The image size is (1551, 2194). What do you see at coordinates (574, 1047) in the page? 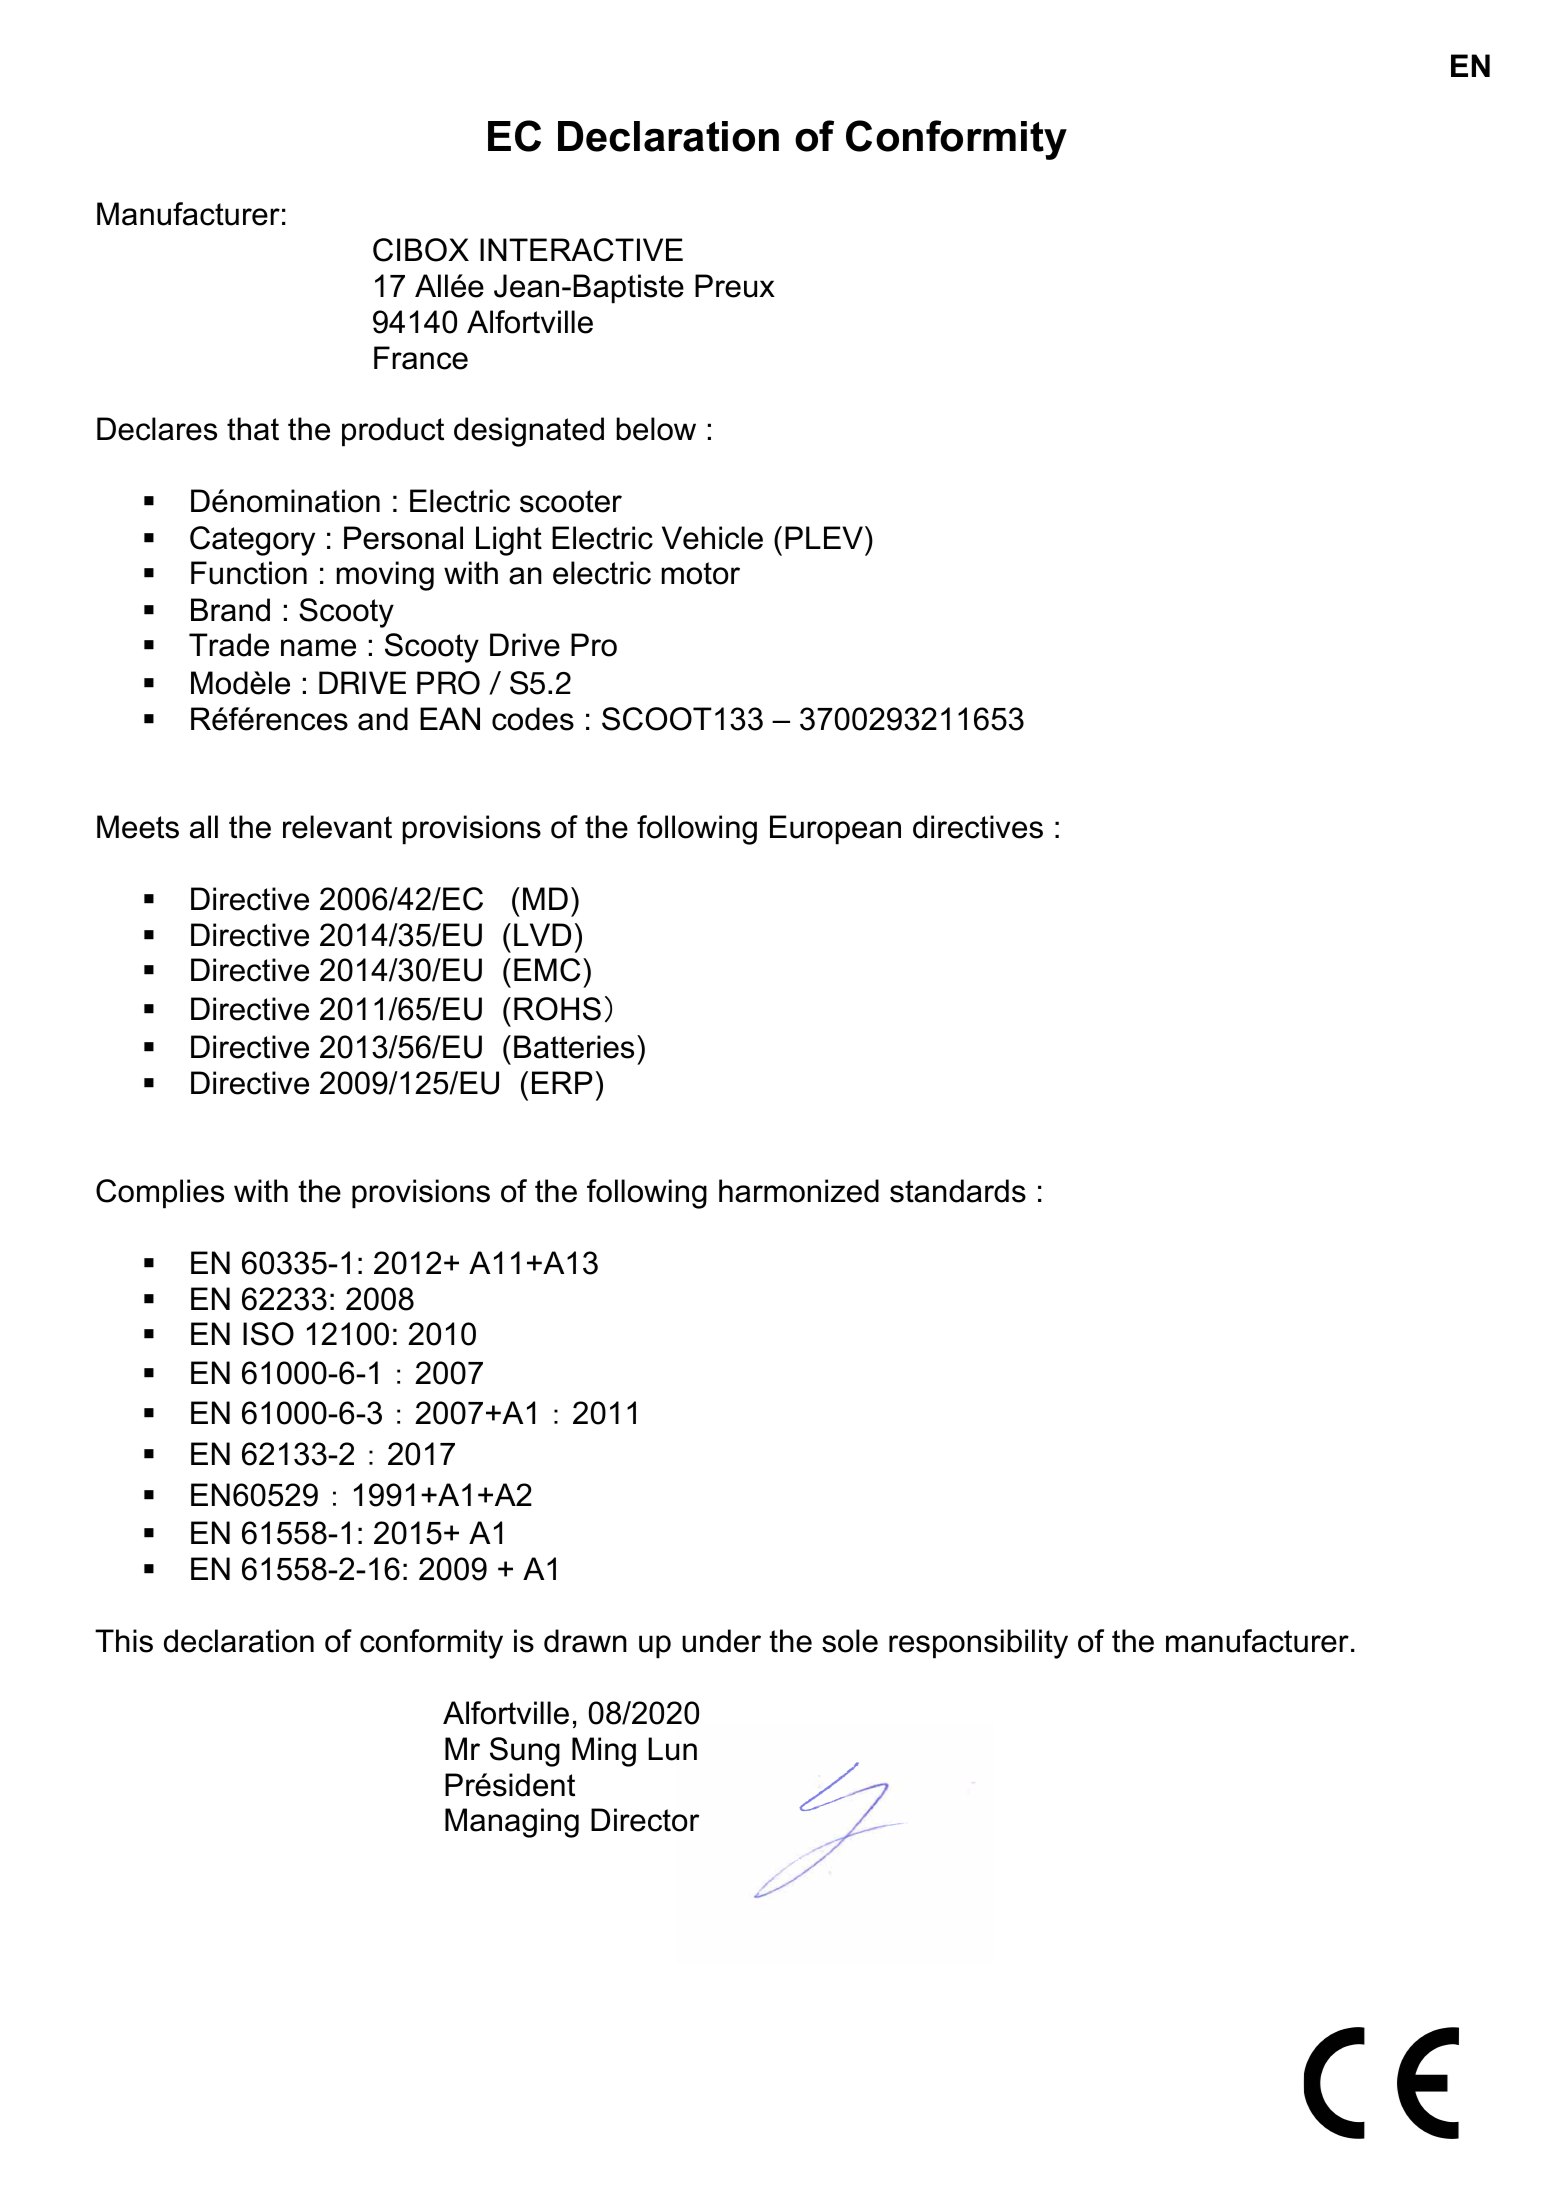
I see `Batteries` at bounding box center [574, 1047].
